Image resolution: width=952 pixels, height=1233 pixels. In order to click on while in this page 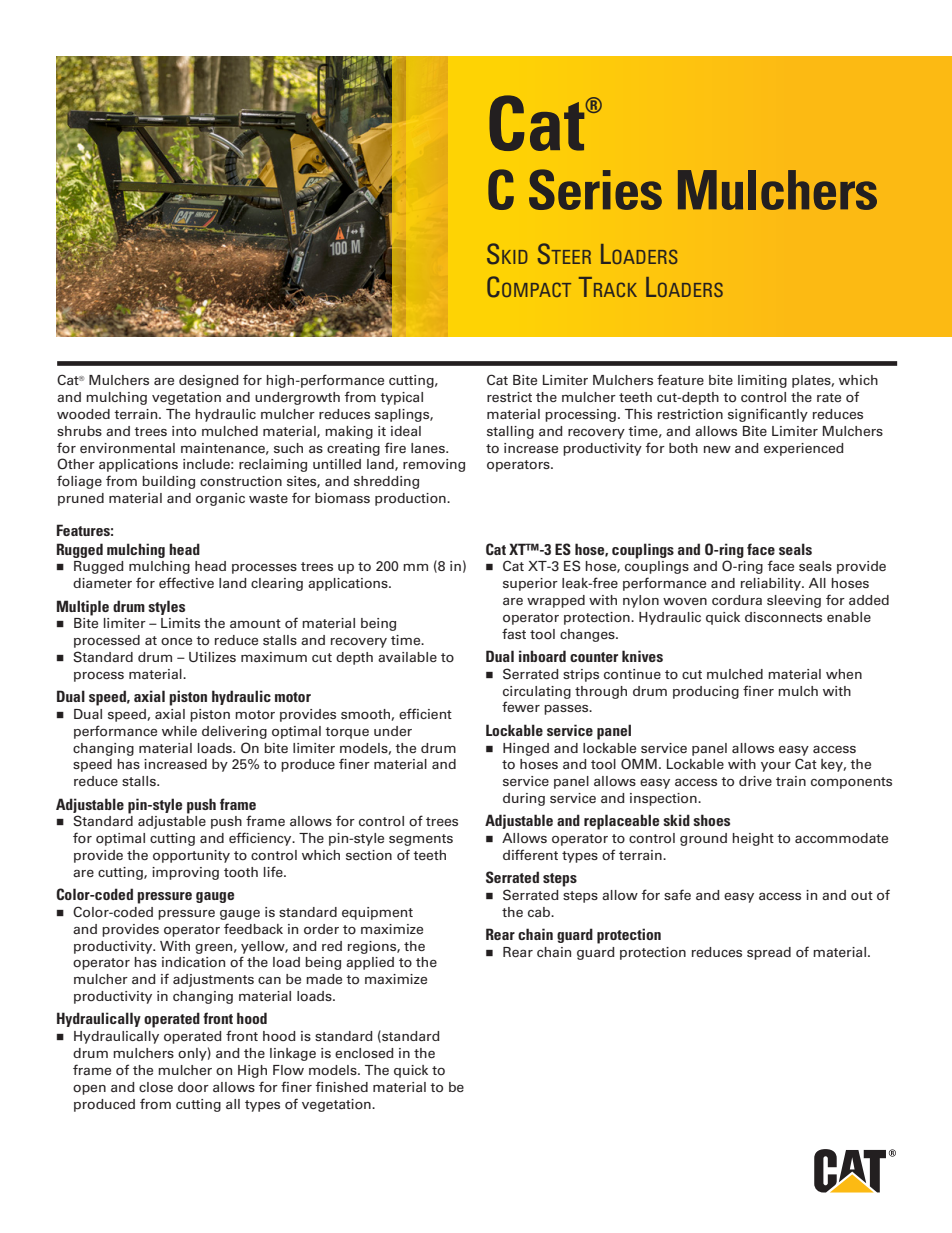, I will do `click(179, 731)`.
